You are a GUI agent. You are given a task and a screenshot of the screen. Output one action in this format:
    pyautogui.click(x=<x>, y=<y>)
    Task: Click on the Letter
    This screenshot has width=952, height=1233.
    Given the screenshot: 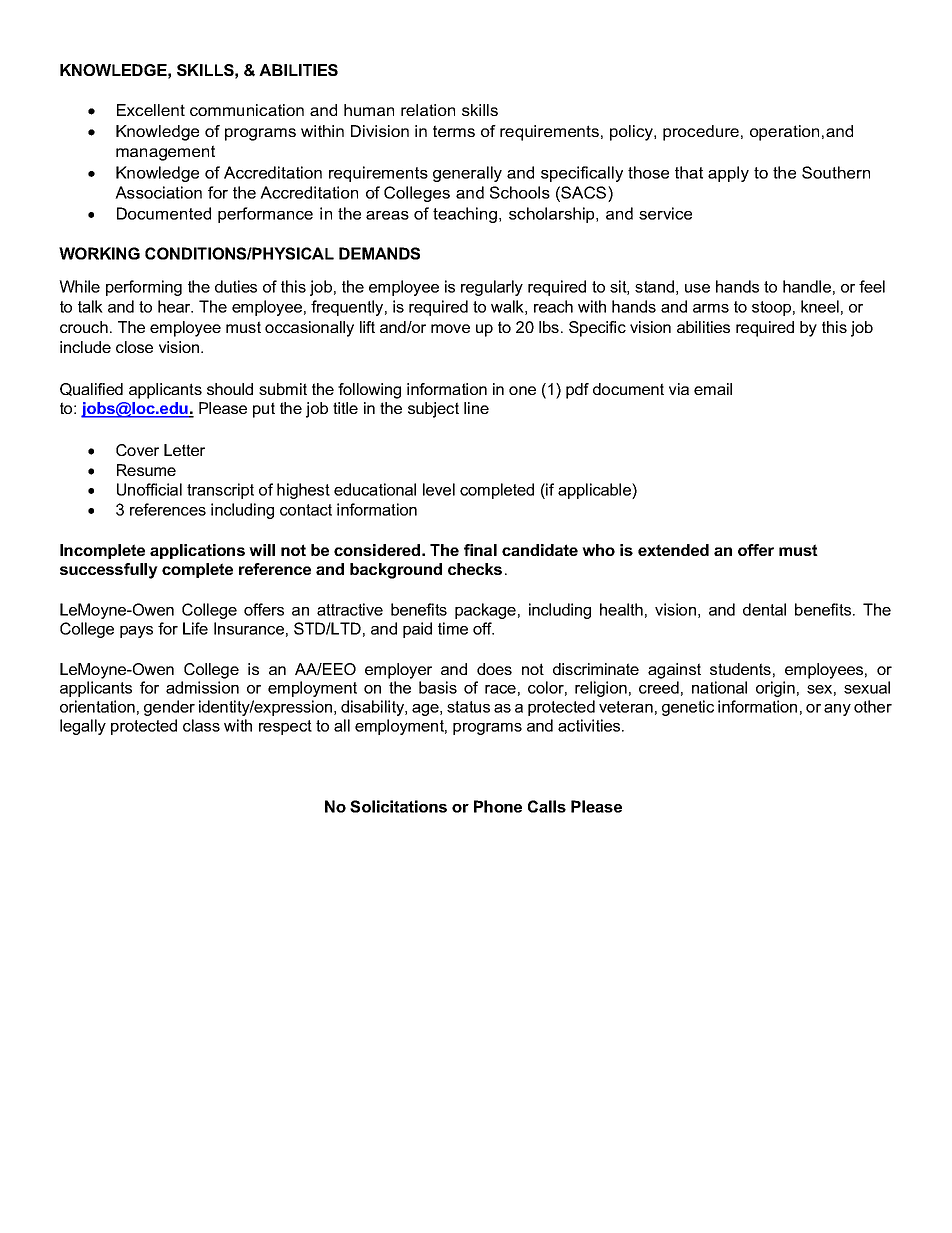 What is the action you would take?
    pyautogui.click(x=184, y=450)
